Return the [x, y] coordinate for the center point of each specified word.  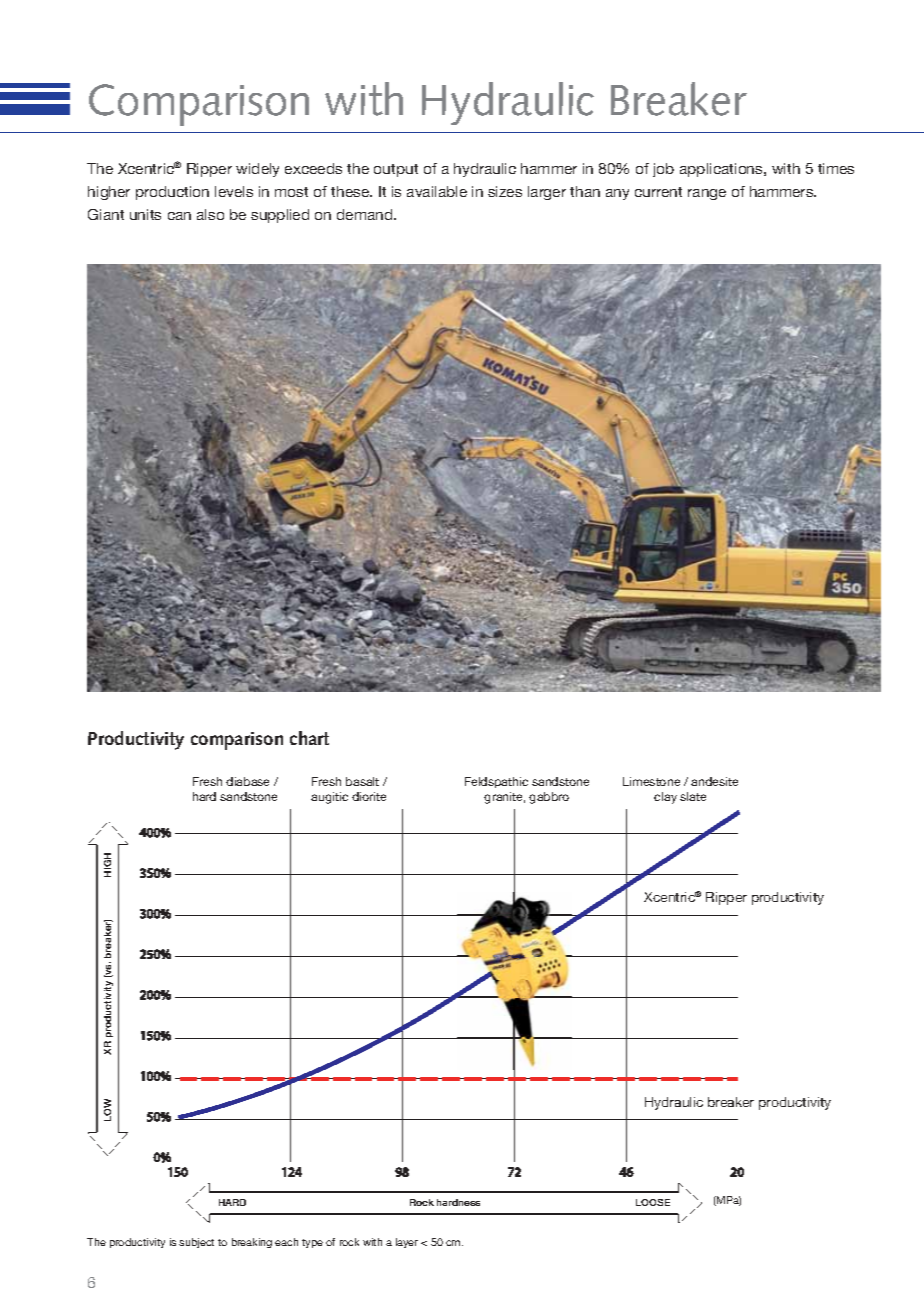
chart [309, 738]
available [437, 191]
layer [407, 1243]
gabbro [549, 798]
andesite [714, 781]
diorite [369, 796]
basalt [362, 781]
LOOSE [653, 1202]
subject [196, 1243]
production [172, 193]
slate [693, 796]
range [707, 194]
